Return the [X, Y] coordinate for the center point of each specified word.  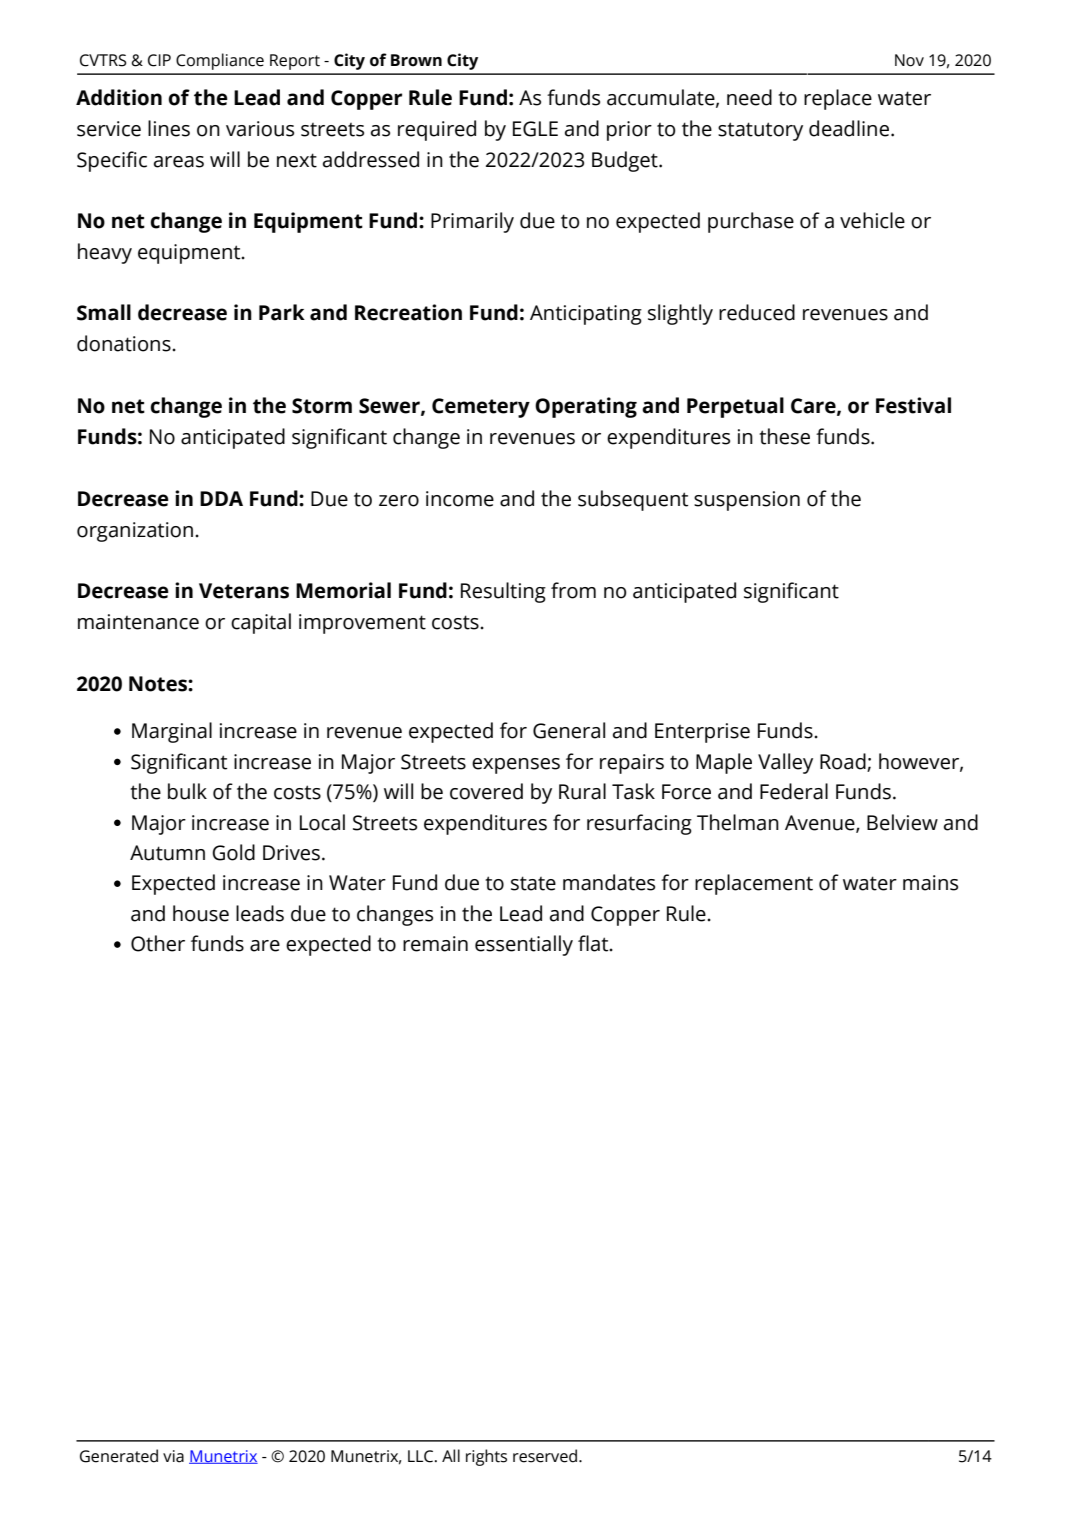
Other [158, 943]
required [437, 130]
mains [930, 883]
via [173, 1456]
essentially [524, 945]
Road [843, 761]
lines [169, 128]
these [784, 436]
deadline [850, 128]
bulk [187, 791]
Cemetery [481, 408]
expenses [516, 766]
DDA [221, 498]
